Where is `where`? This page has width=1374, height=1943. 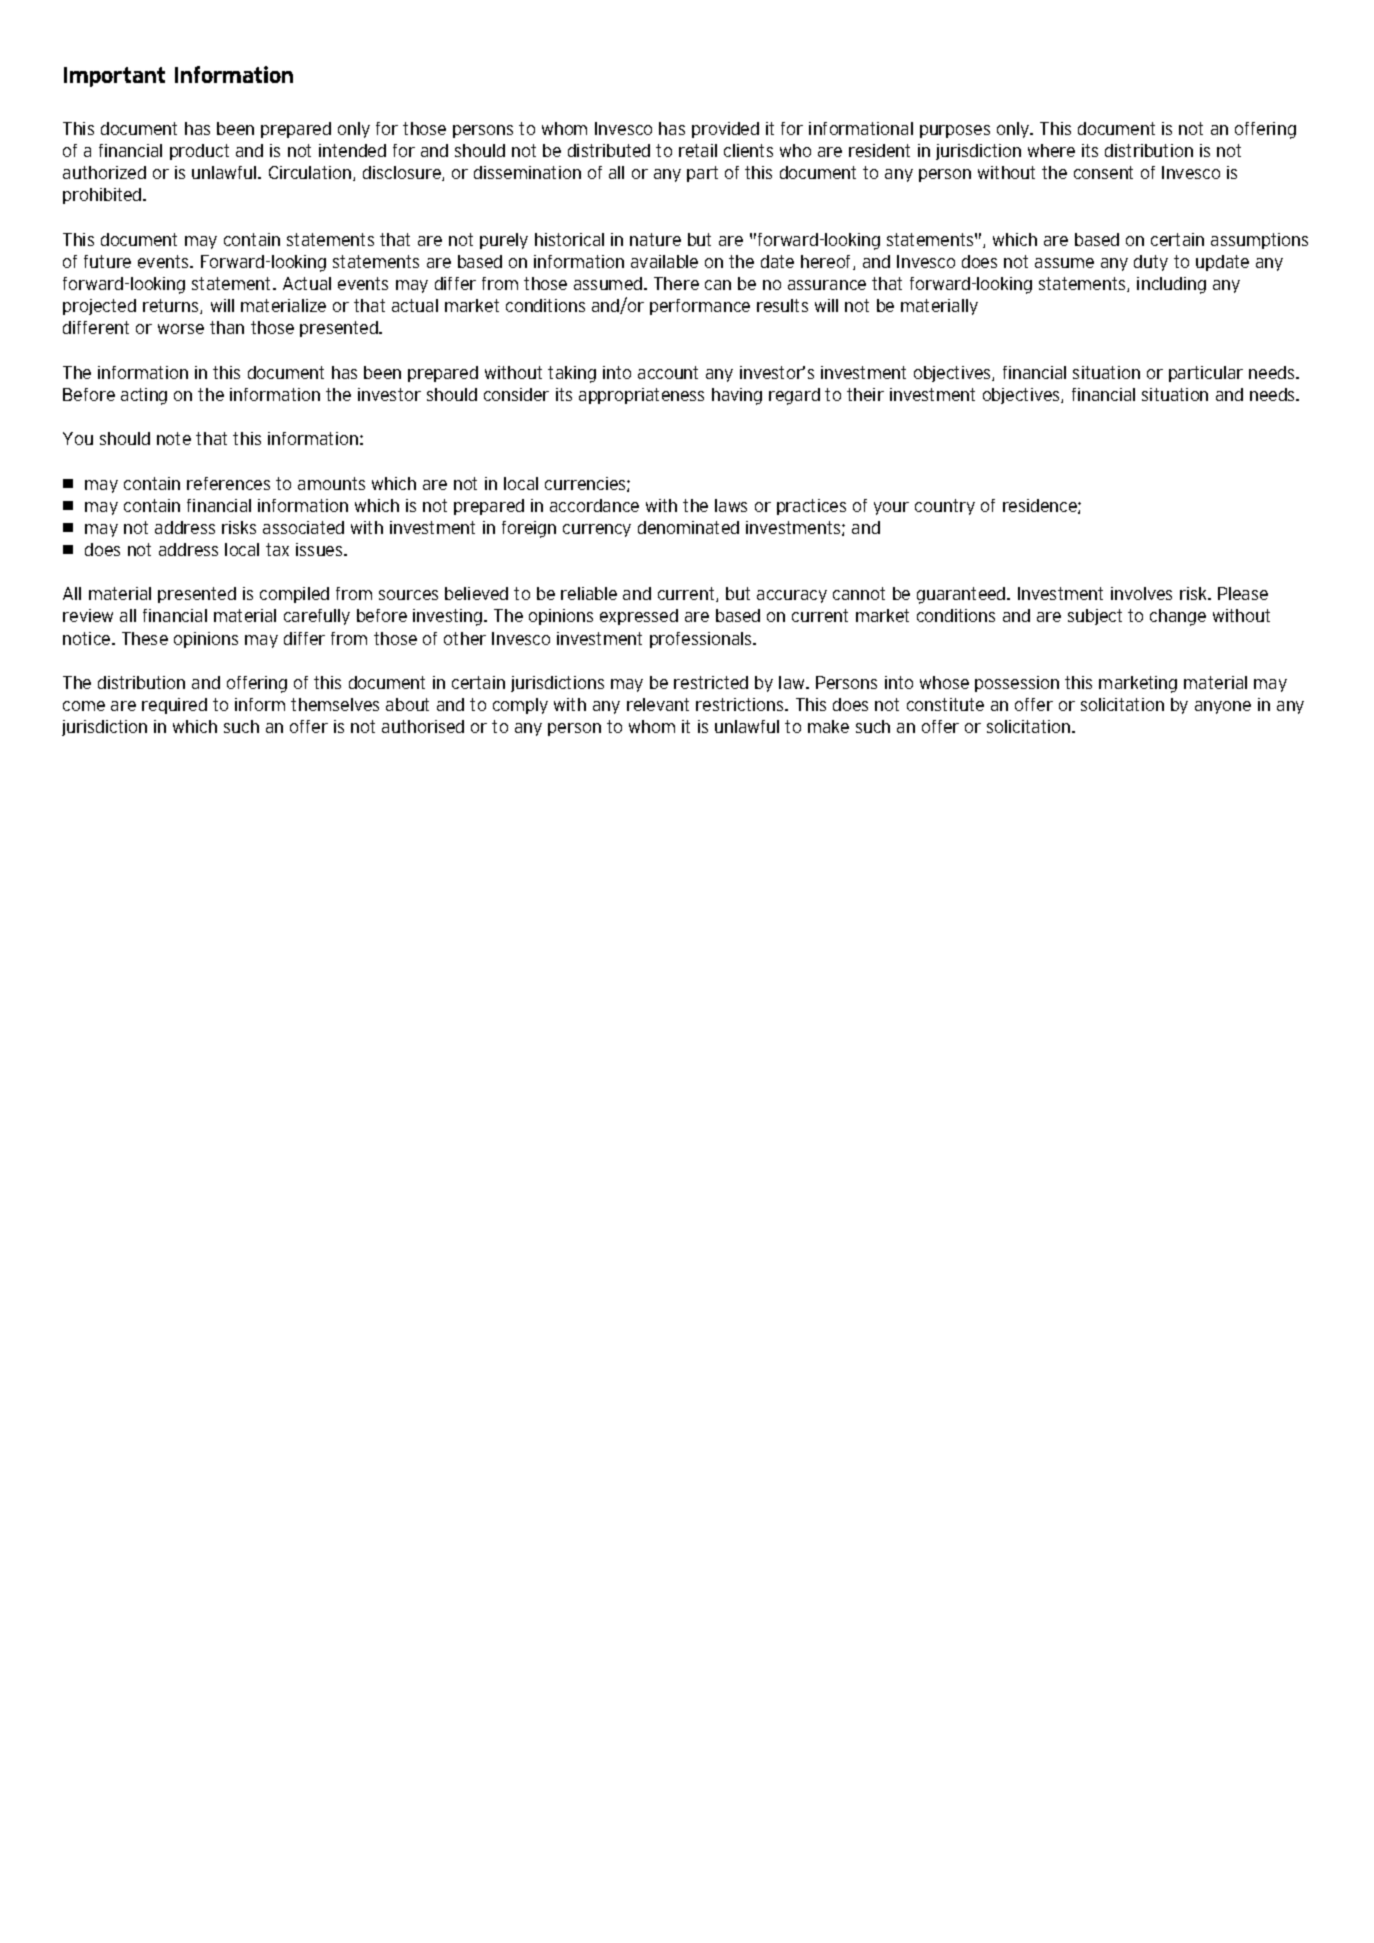 where is located at coordinates (1051, 150).
